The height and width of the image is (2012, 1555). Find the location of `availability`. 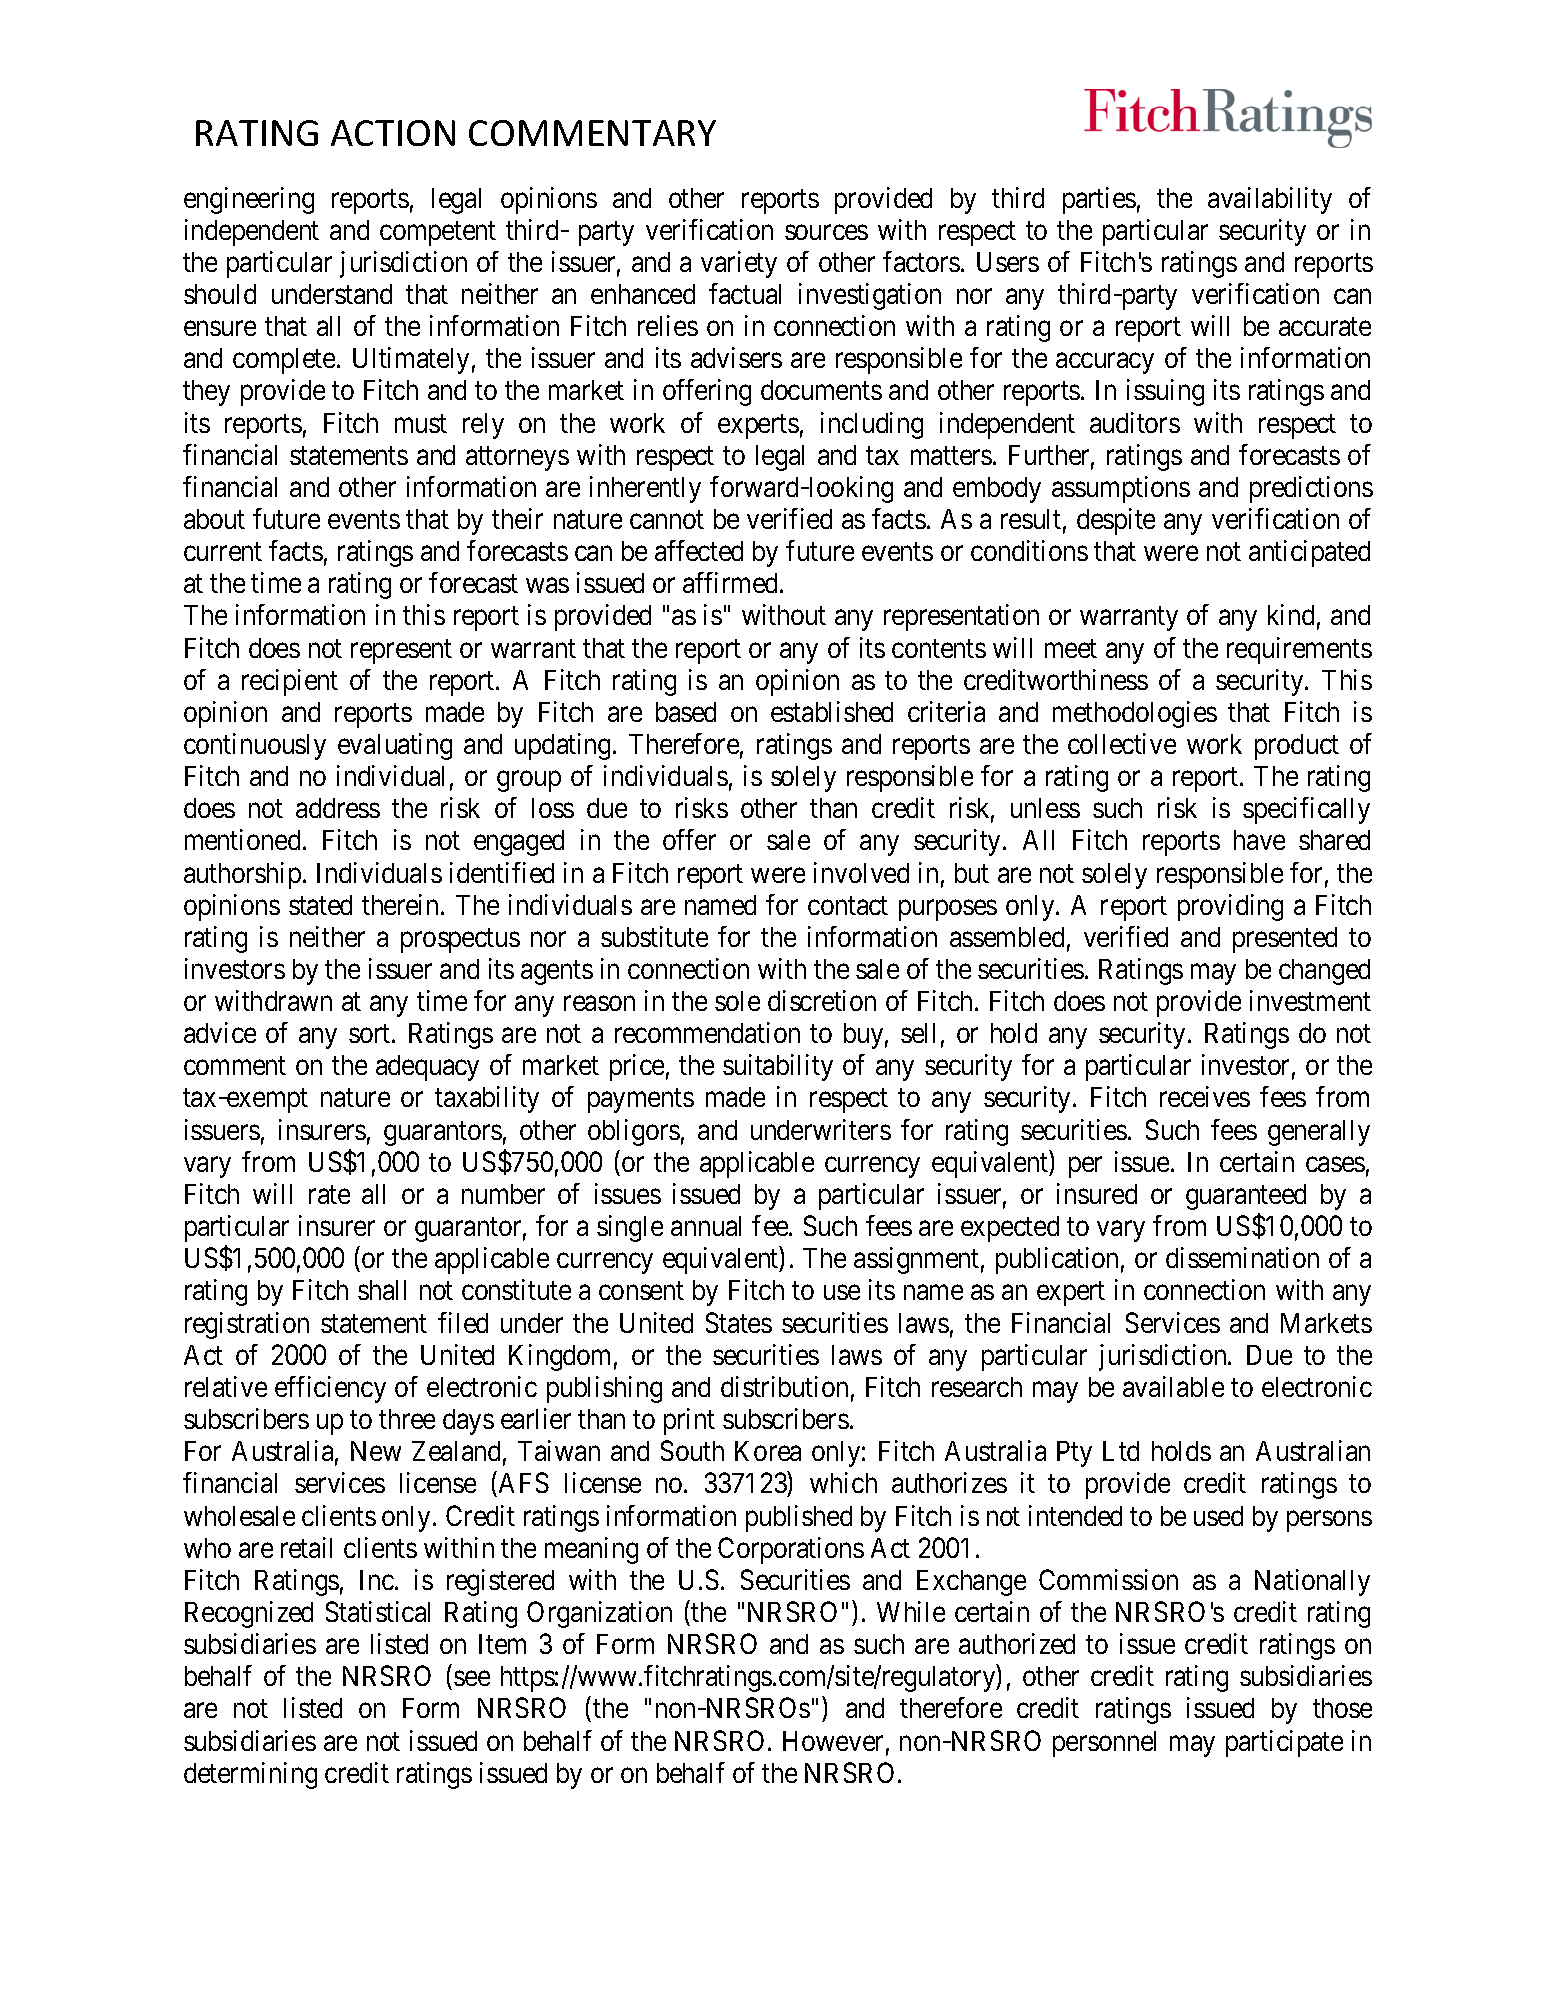

availability is located at coordinates (1270, 200).
